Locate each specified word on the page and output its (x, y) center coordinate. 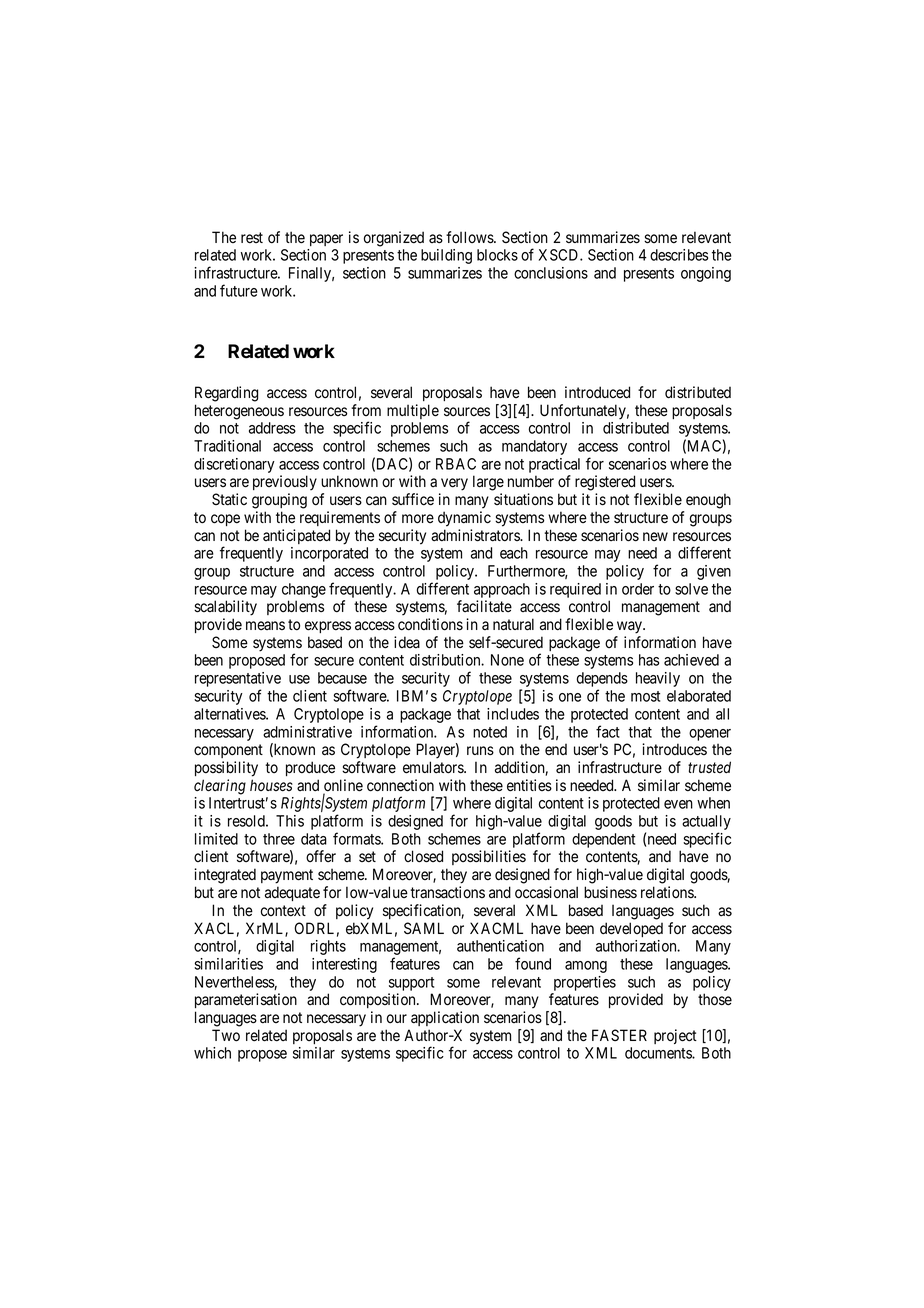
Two (226, 1035)
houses (271, 785)
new (655, 536)
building (446, 256)
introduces (674, 749)
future (239, 290)
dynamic (464, 519)
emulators (434, 767)
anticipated (296, 536)
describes (679, 255)
